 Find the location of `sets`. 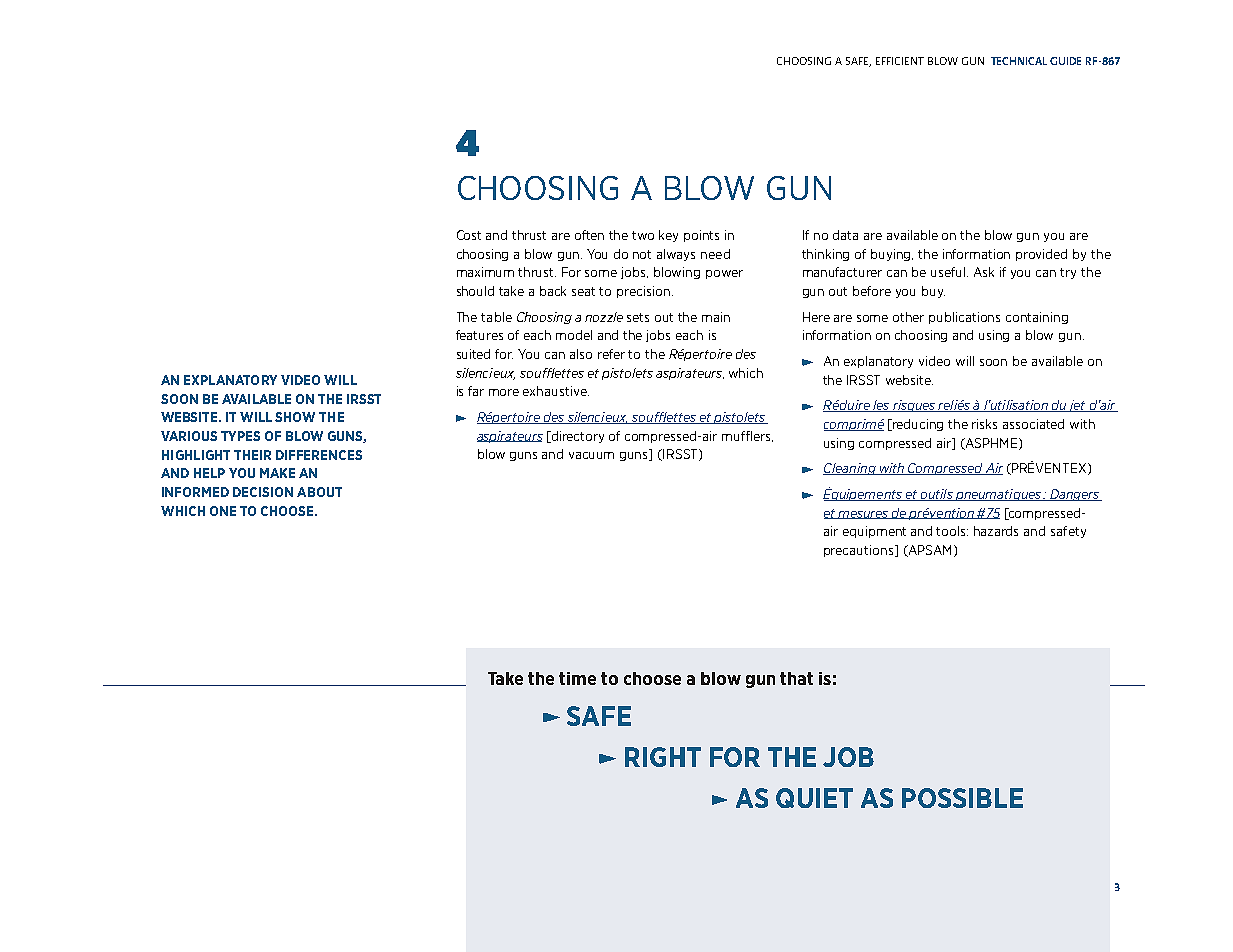

sets is located at coordinates (638, 317).
